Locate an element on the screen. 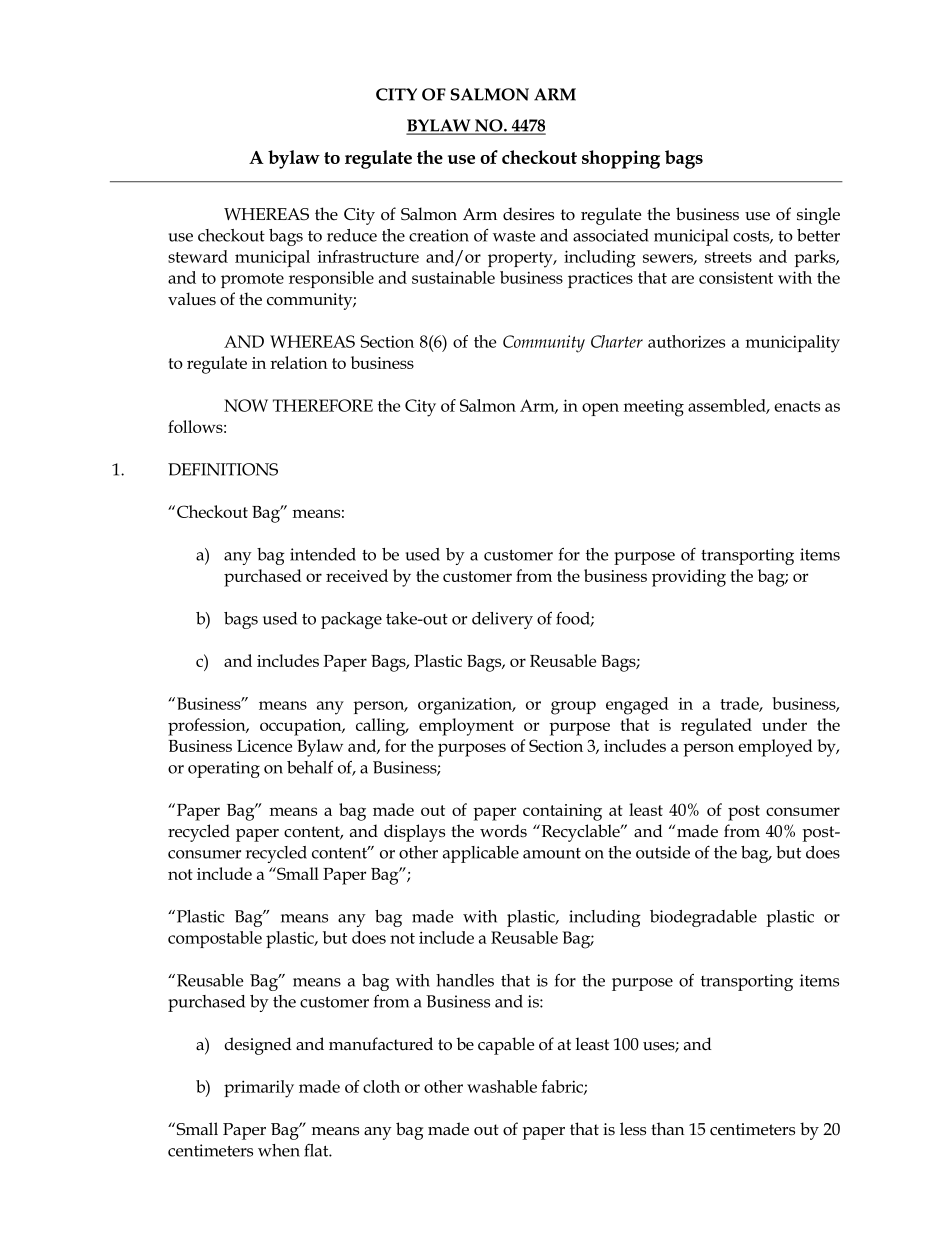  washable is located at coordinates (502, 1086).
